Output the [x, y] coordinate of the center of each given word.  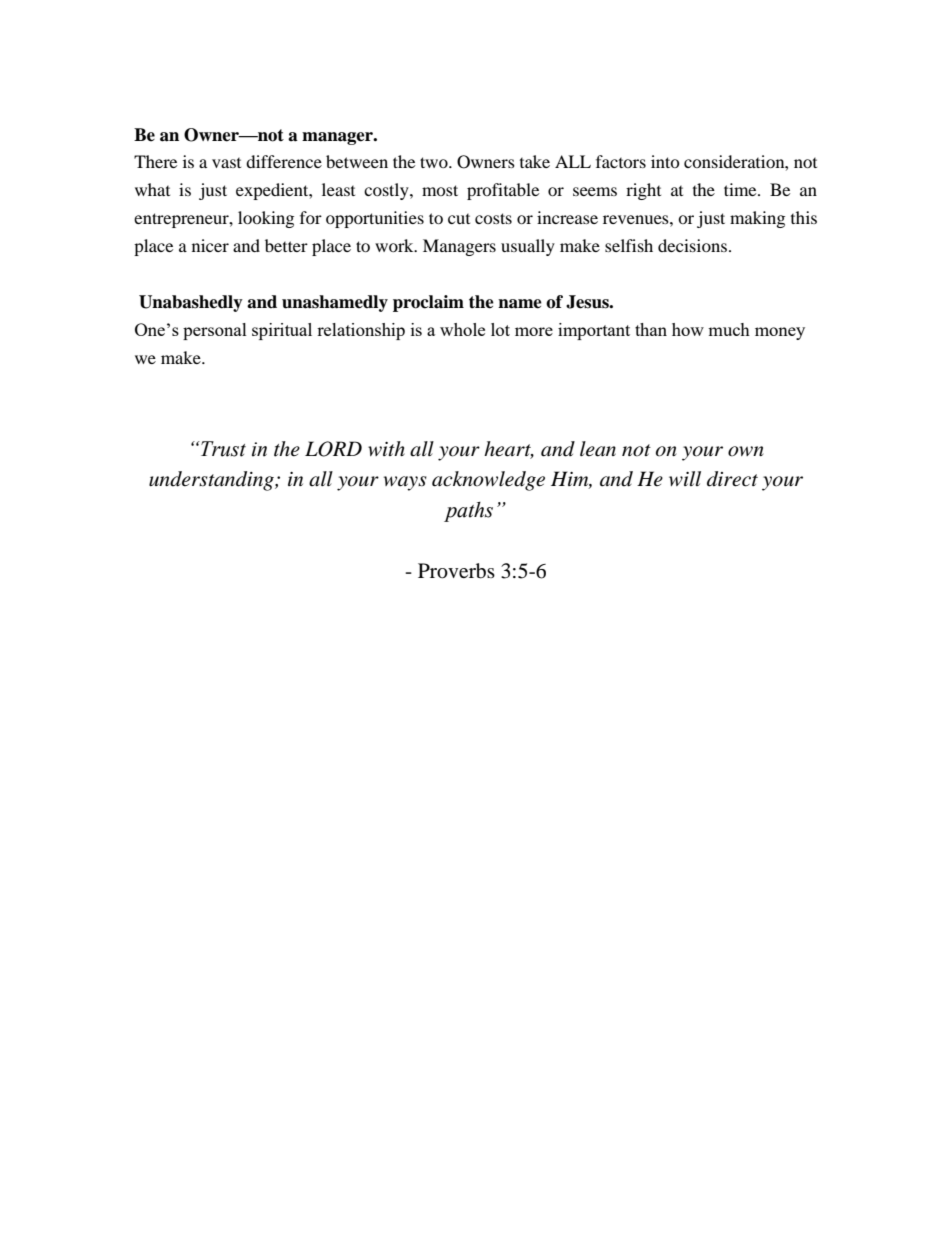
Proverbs [456, 571]
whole [462, 329]
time [741, 189]
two [435, 162]
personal [215, 331]
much [729, 329]
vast [226, 163]
